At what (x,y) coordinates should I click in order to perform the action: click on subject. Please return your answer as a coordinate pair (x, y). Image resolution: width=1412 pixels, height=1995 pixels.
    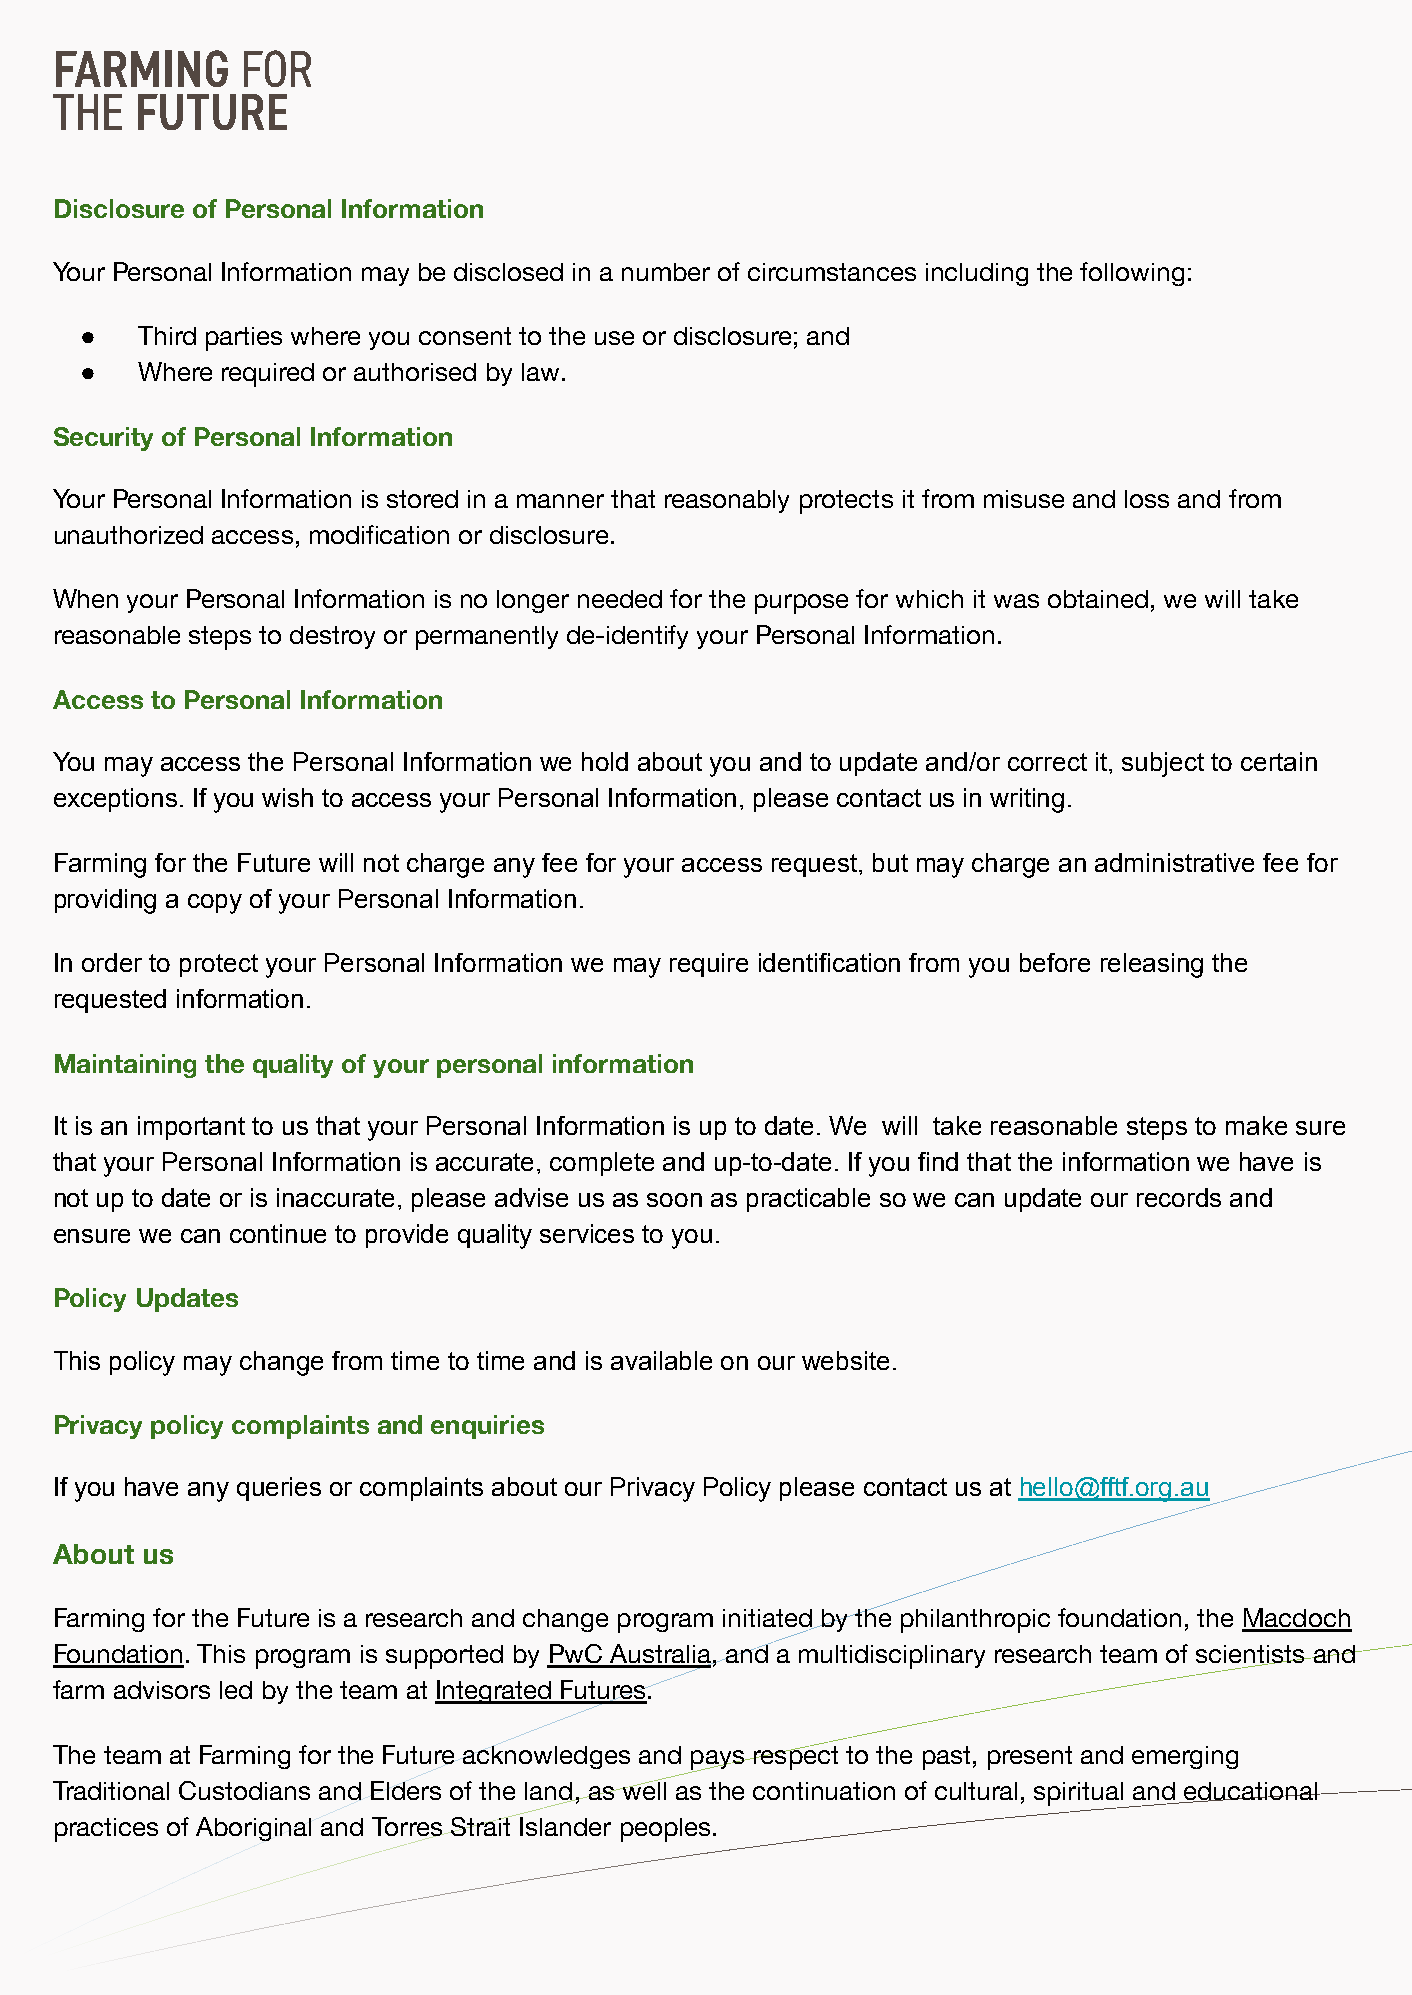
    Looking at the image, I should click on (1163, 764).
